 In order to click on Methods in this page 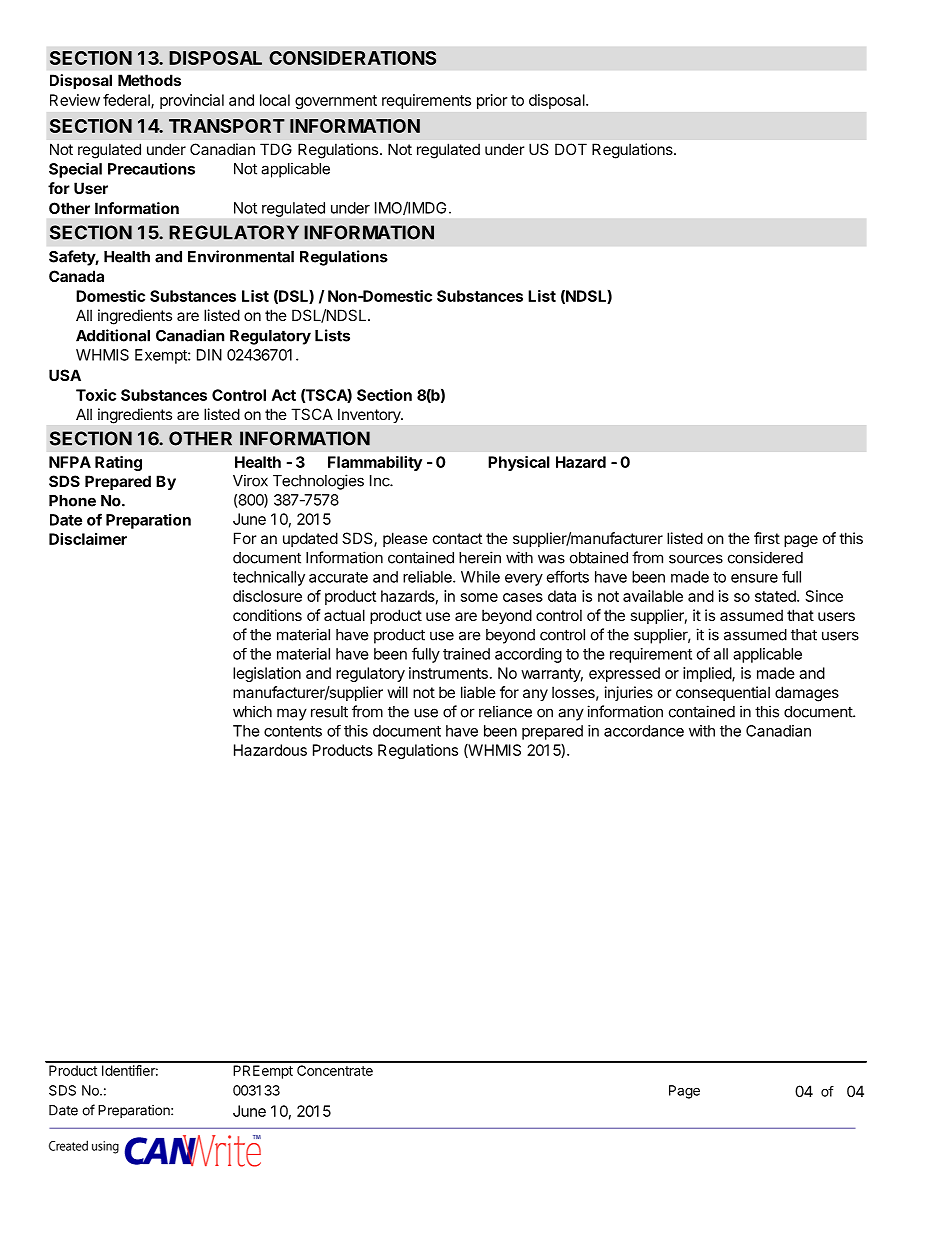, I will do `click(149, 80)`.
